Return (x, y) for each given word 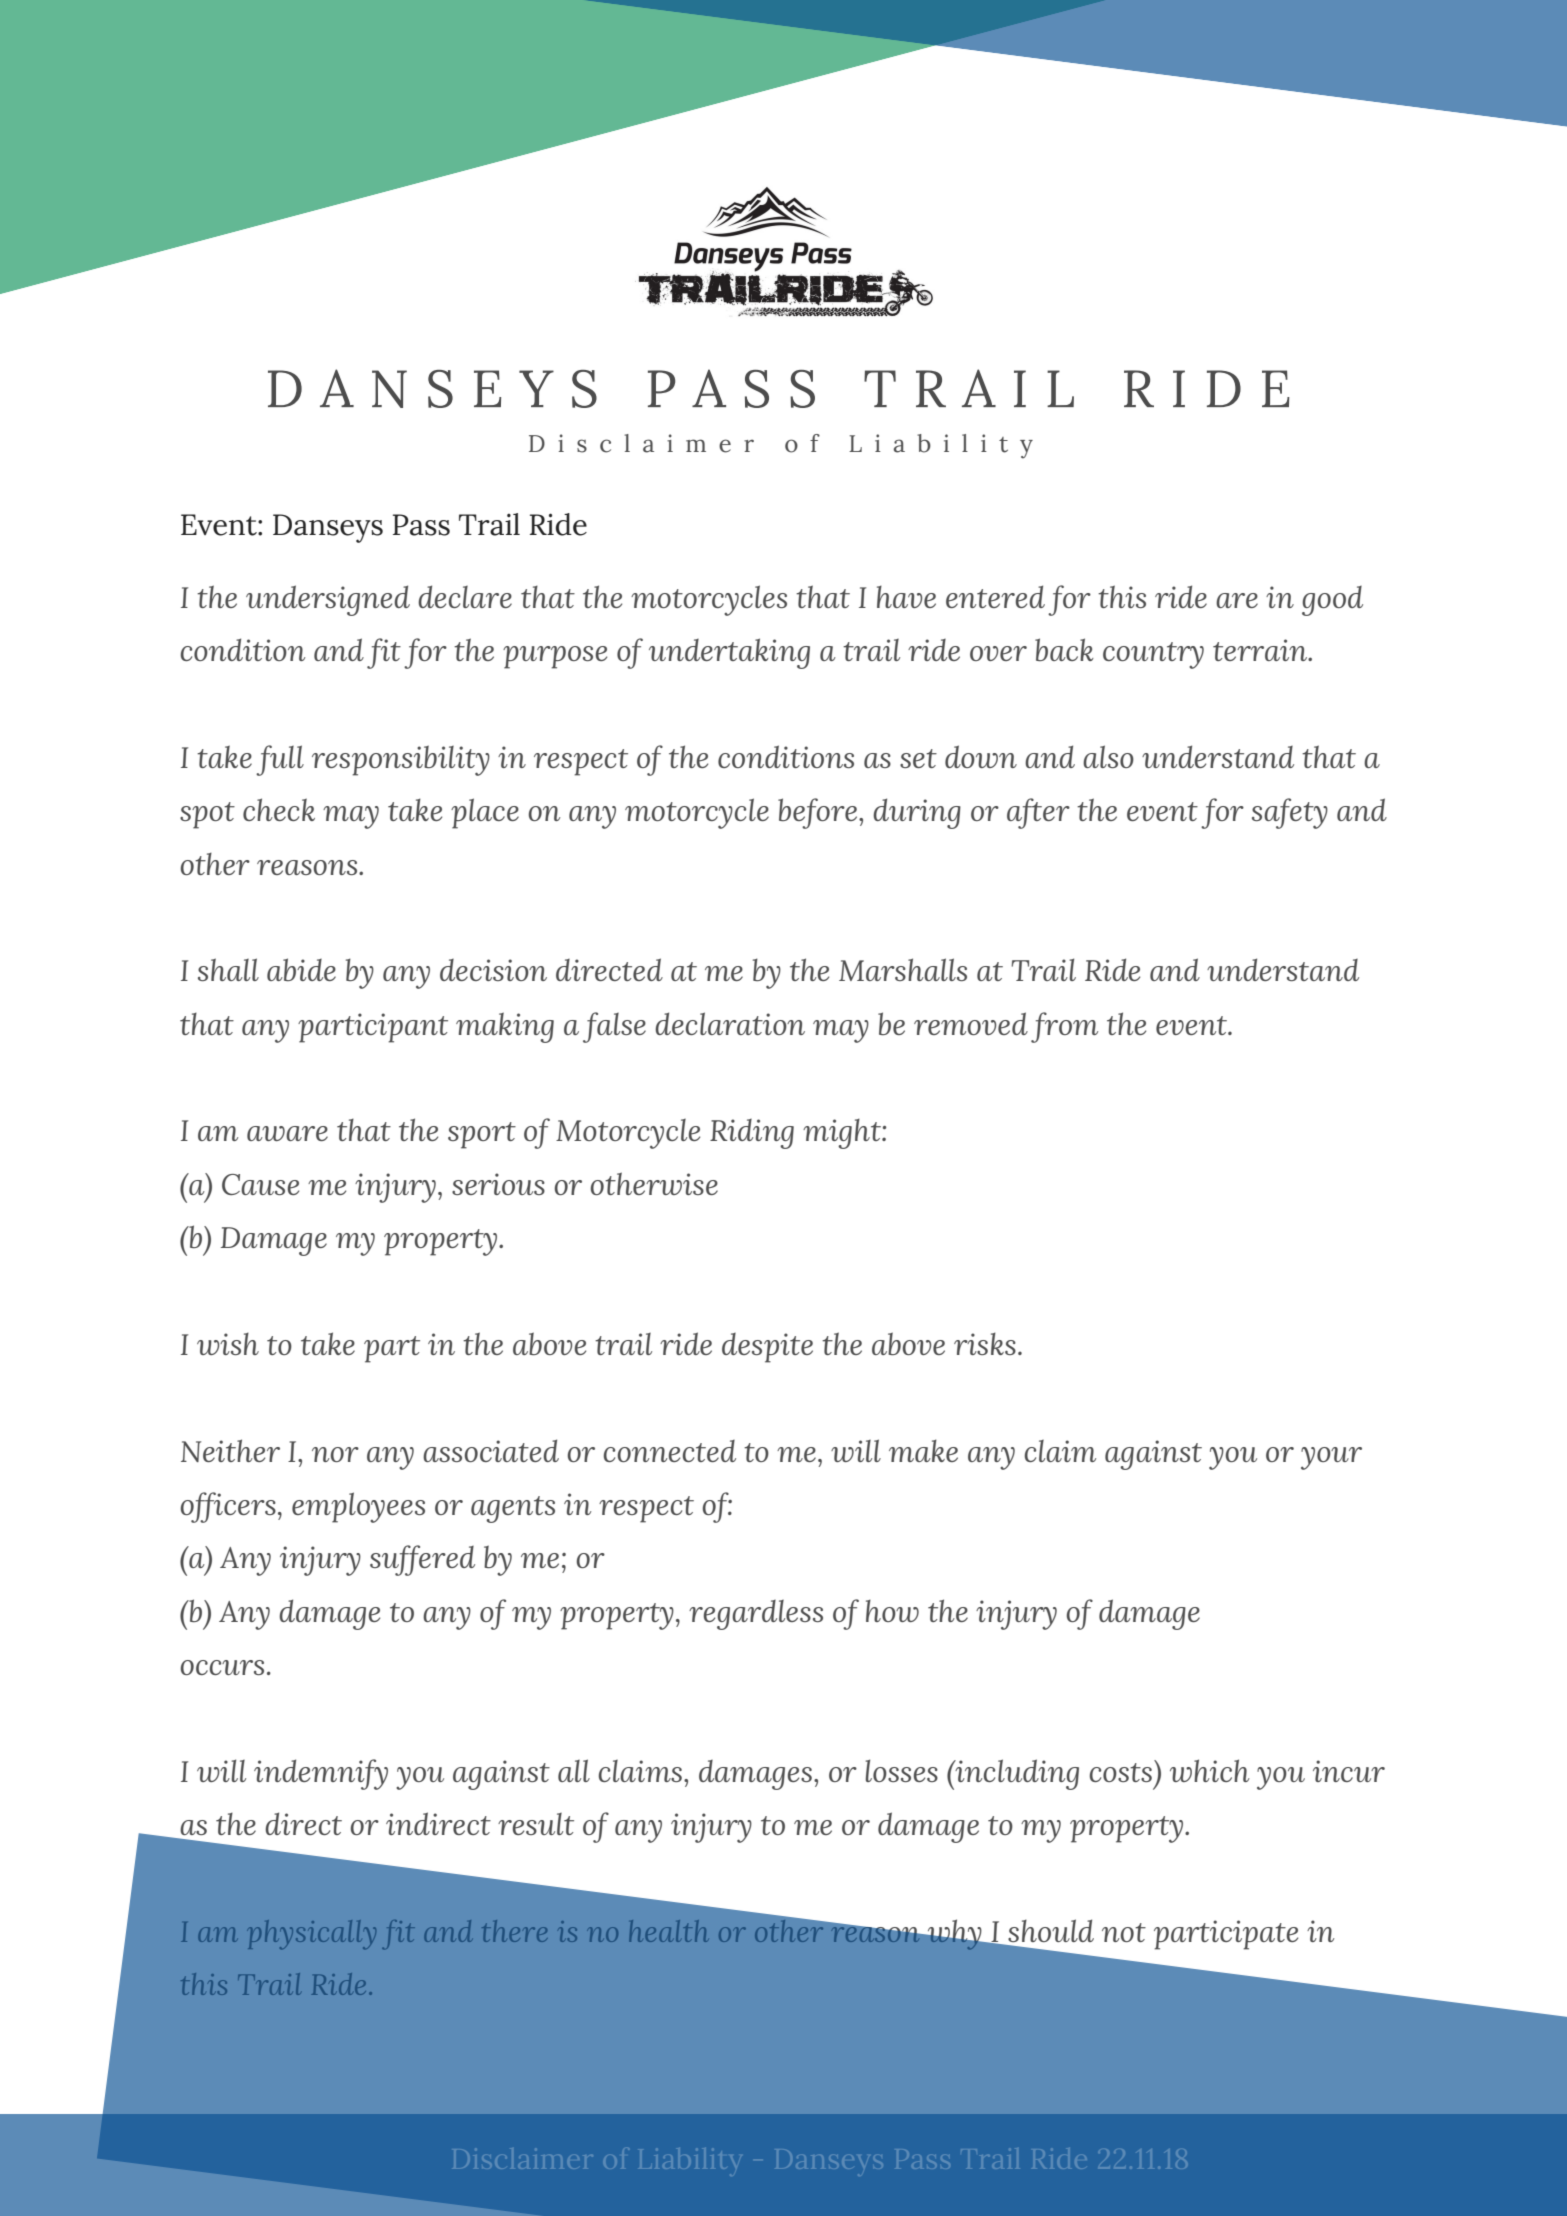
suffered (422, 1560)
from (1064, 1027)
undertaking (729, 653)
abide (301, 969)
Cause (260, 1184)
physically (312, 1934)
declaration (730, 1023)
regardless (756, 1615)
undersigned (328, 600)
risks (985, 1343)
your (1331, 1458)
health (668, 1931)
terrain (1261, 650)
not (1124, 1932)
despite (767, 1348)
